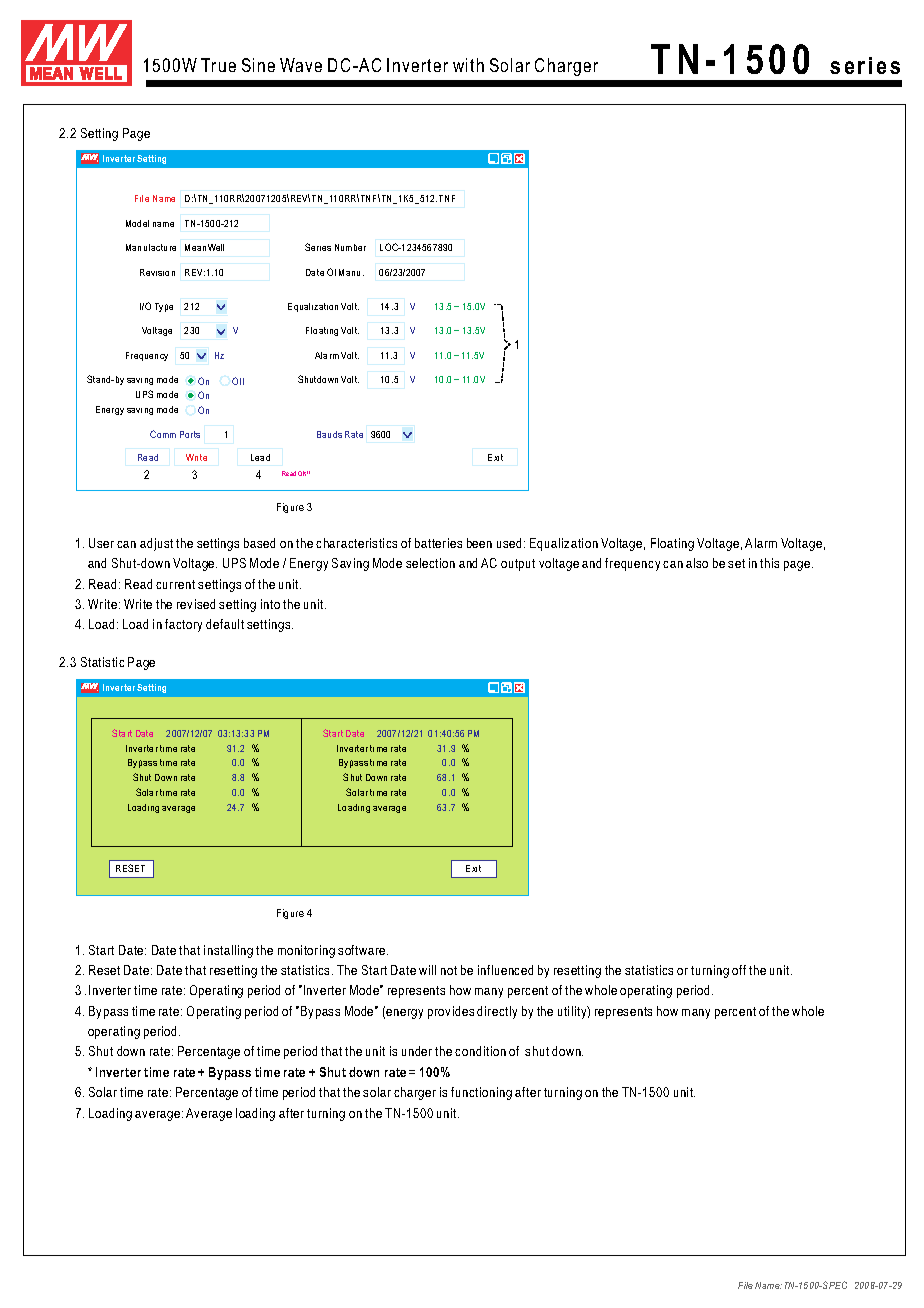  What do you see at coordinates (164, 307) in the page?
I see `Type` at bounding box center [164, 307].
